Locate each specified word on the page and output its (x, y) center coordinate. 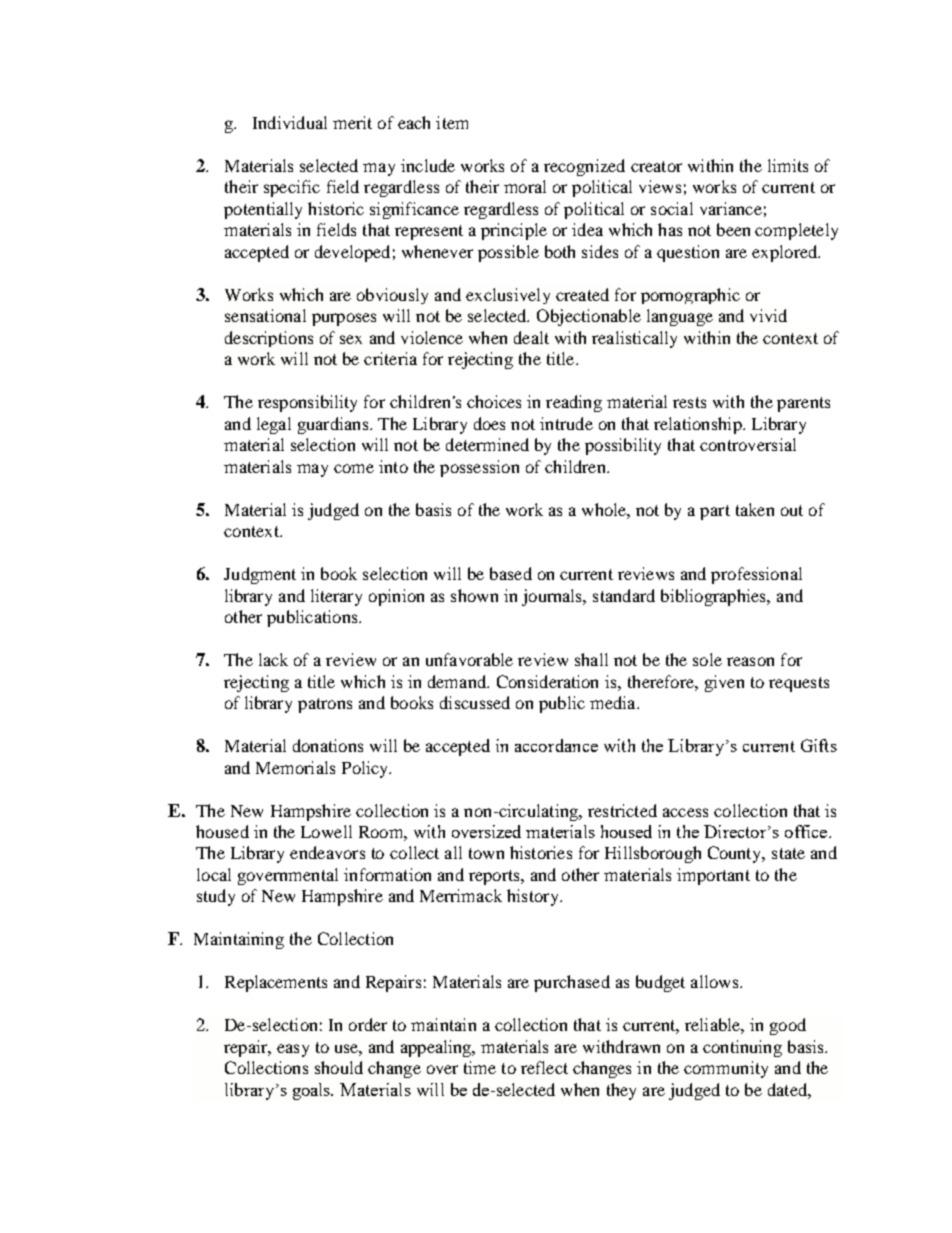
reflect (544, 1067)
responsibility (307, 403)
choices (494, 401)
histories (541, 852)
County (736, 854)
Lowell (326, 831)
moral (525, 186)
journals (553, 597)
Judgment (260, 575)
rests (689, 402)
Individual (290, 122)
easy (293, 1050)
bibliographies (715, 597)
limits (788, 165)
